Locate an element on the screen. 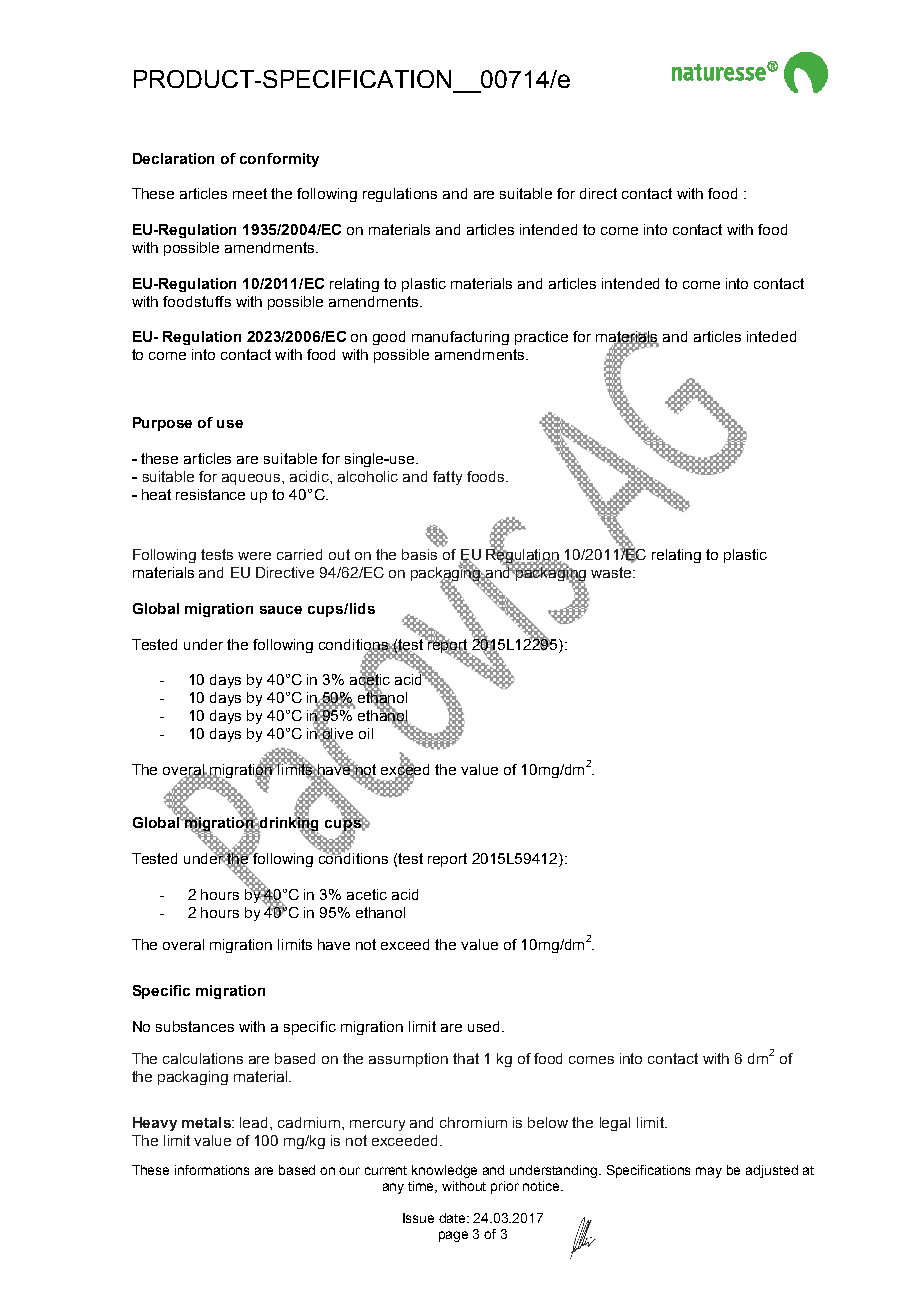  used is located at coordinates (483, 1026).
